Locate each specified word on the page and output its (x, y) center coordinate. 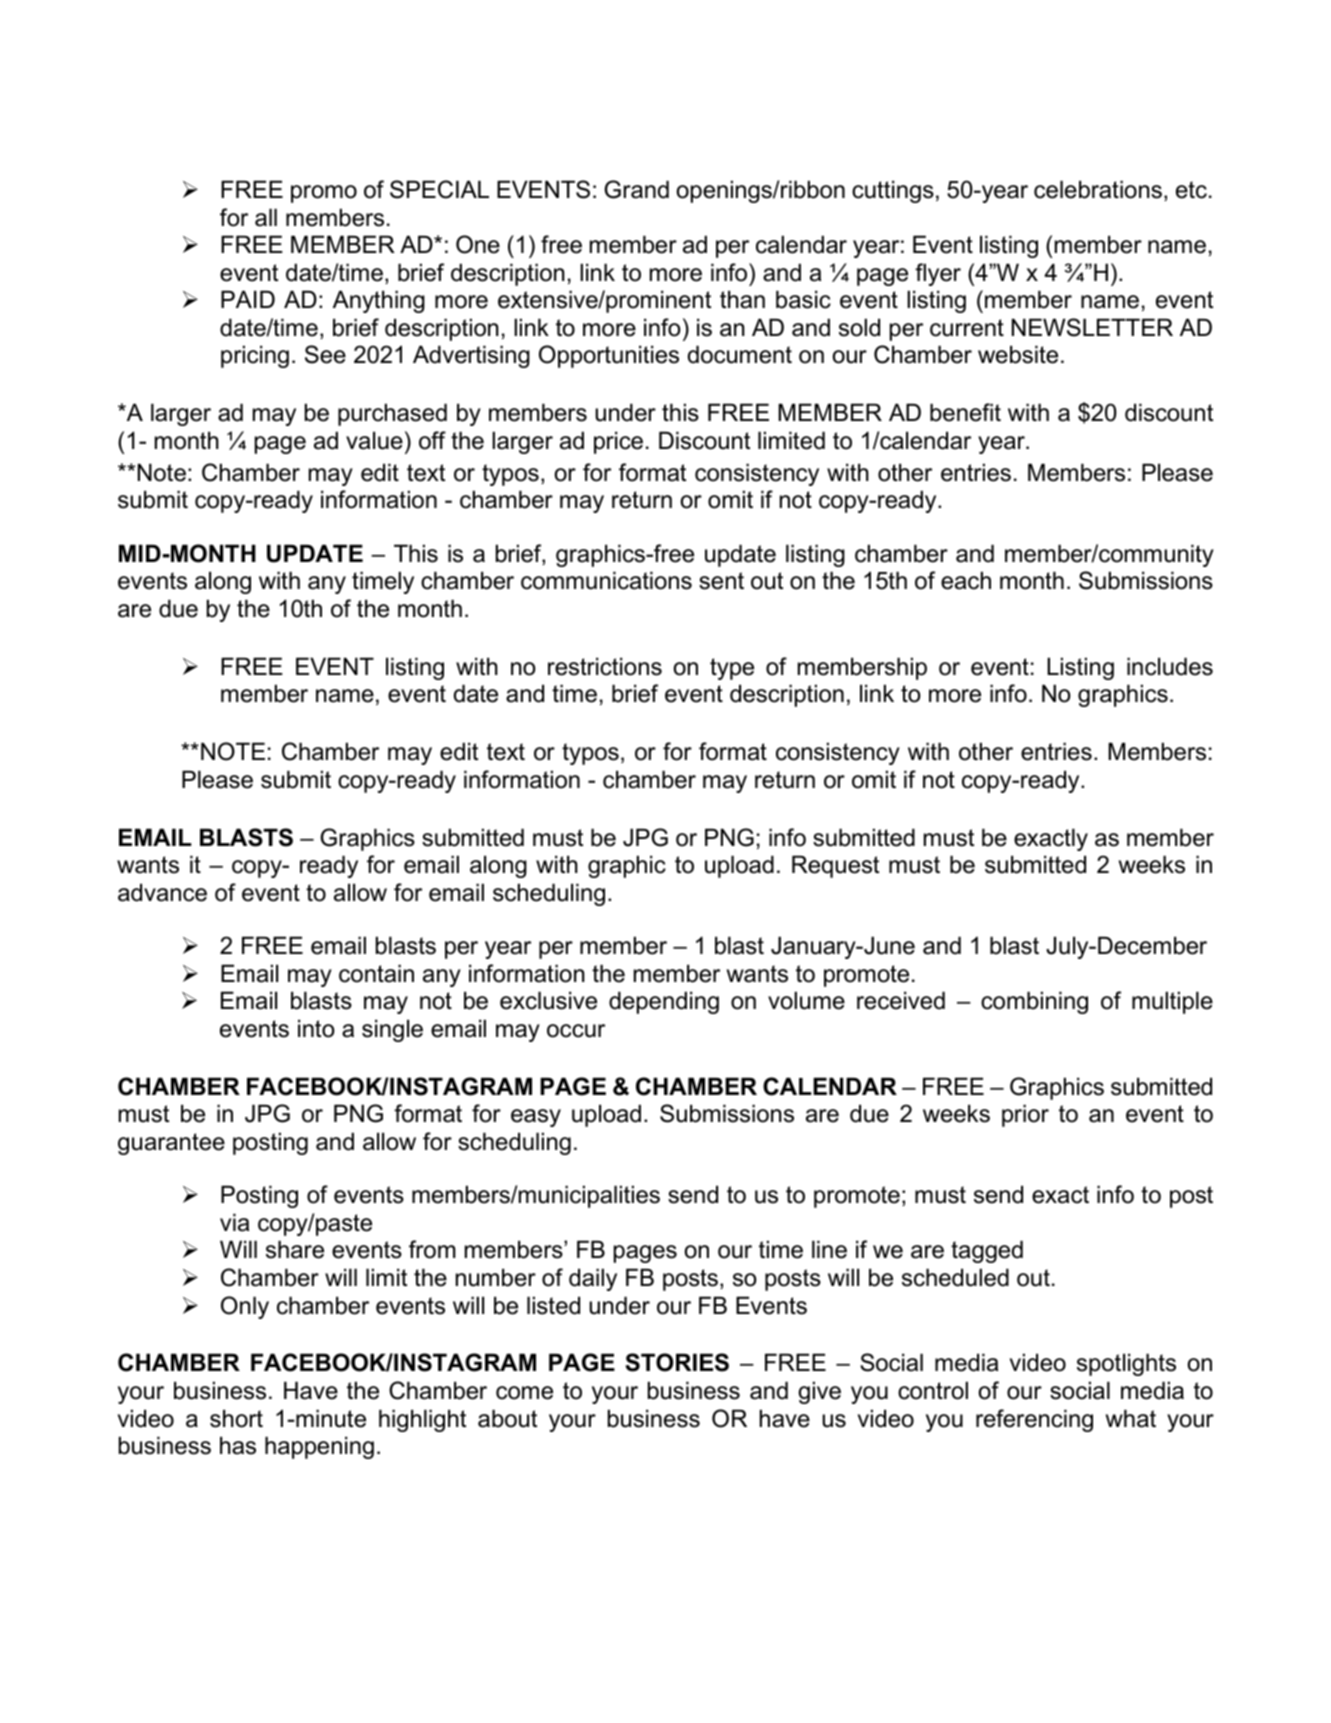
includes (1170, 666)
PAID (248, 299)
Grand (636, 189)
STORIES (677, 1362)
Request (835, 866)
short (236, 1418)
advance (162, 892)
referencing (1034, 1420)
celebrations (1098, 189)
